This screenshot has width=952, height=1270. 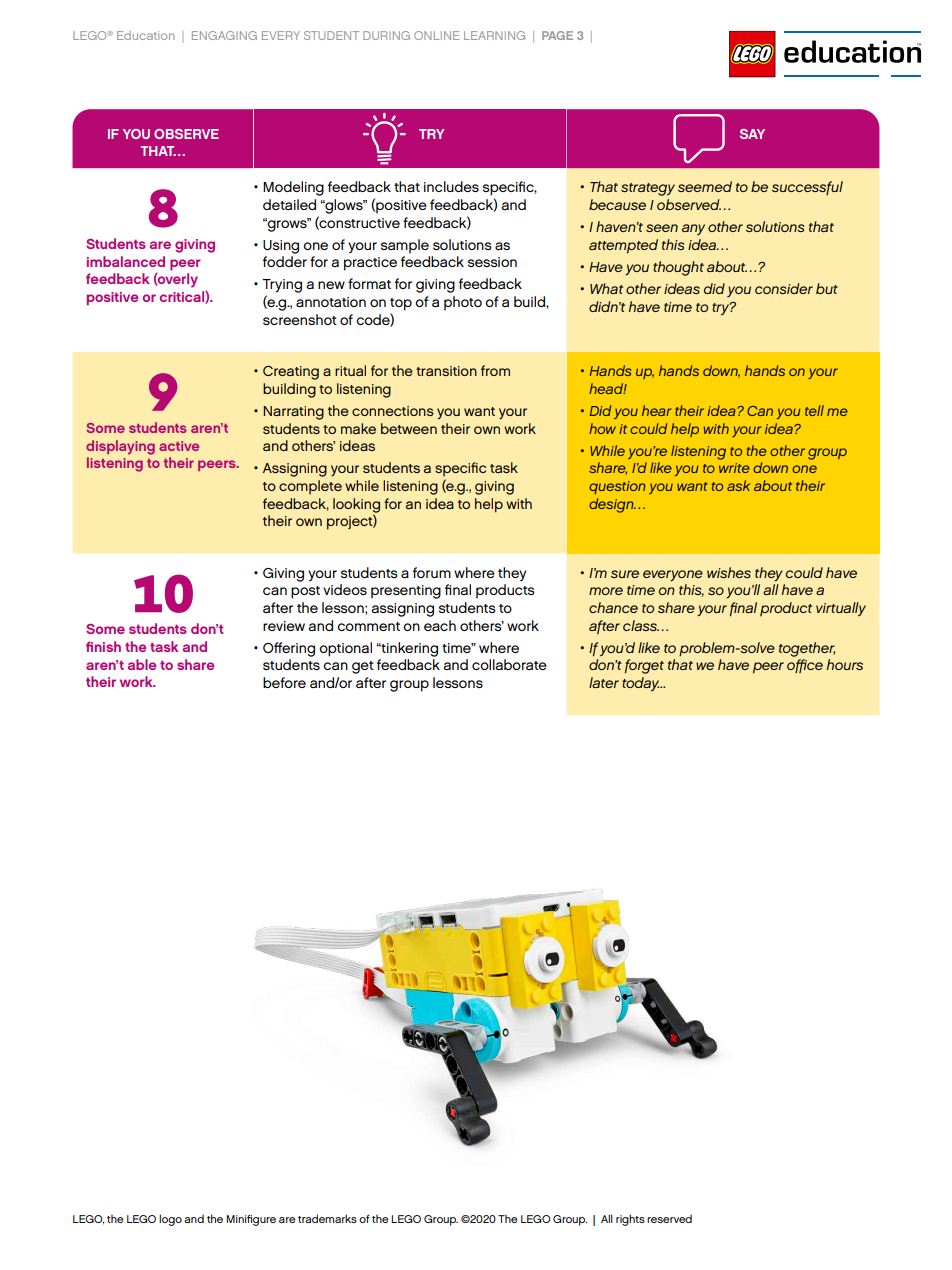 I want to click on ENGAGING, so click(x=224, y=35).
